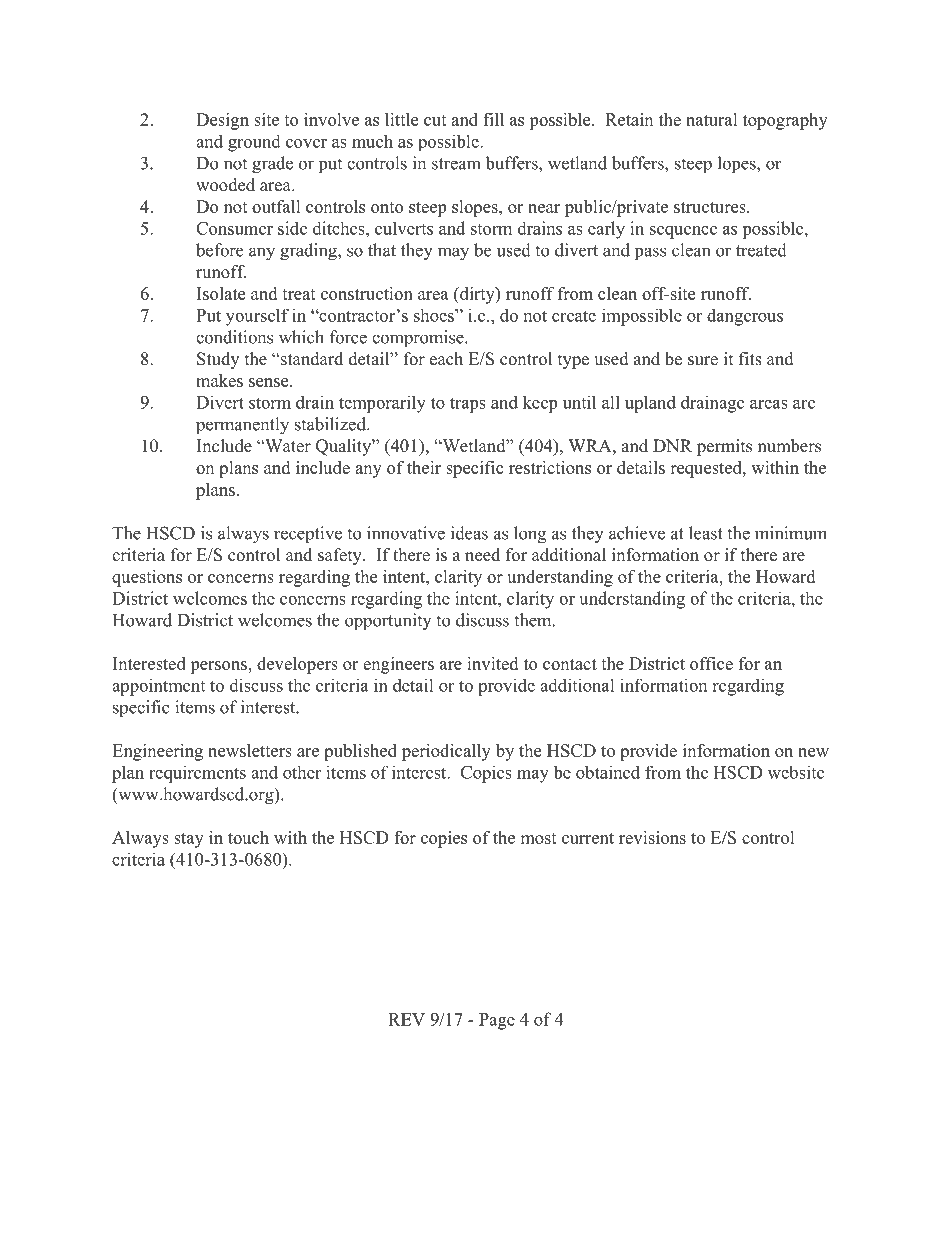 This image has width=952, height=1233. What do you see at coordinates (497, 1021) in the image?
I see `Page` at bounding box center [497, 1021].
